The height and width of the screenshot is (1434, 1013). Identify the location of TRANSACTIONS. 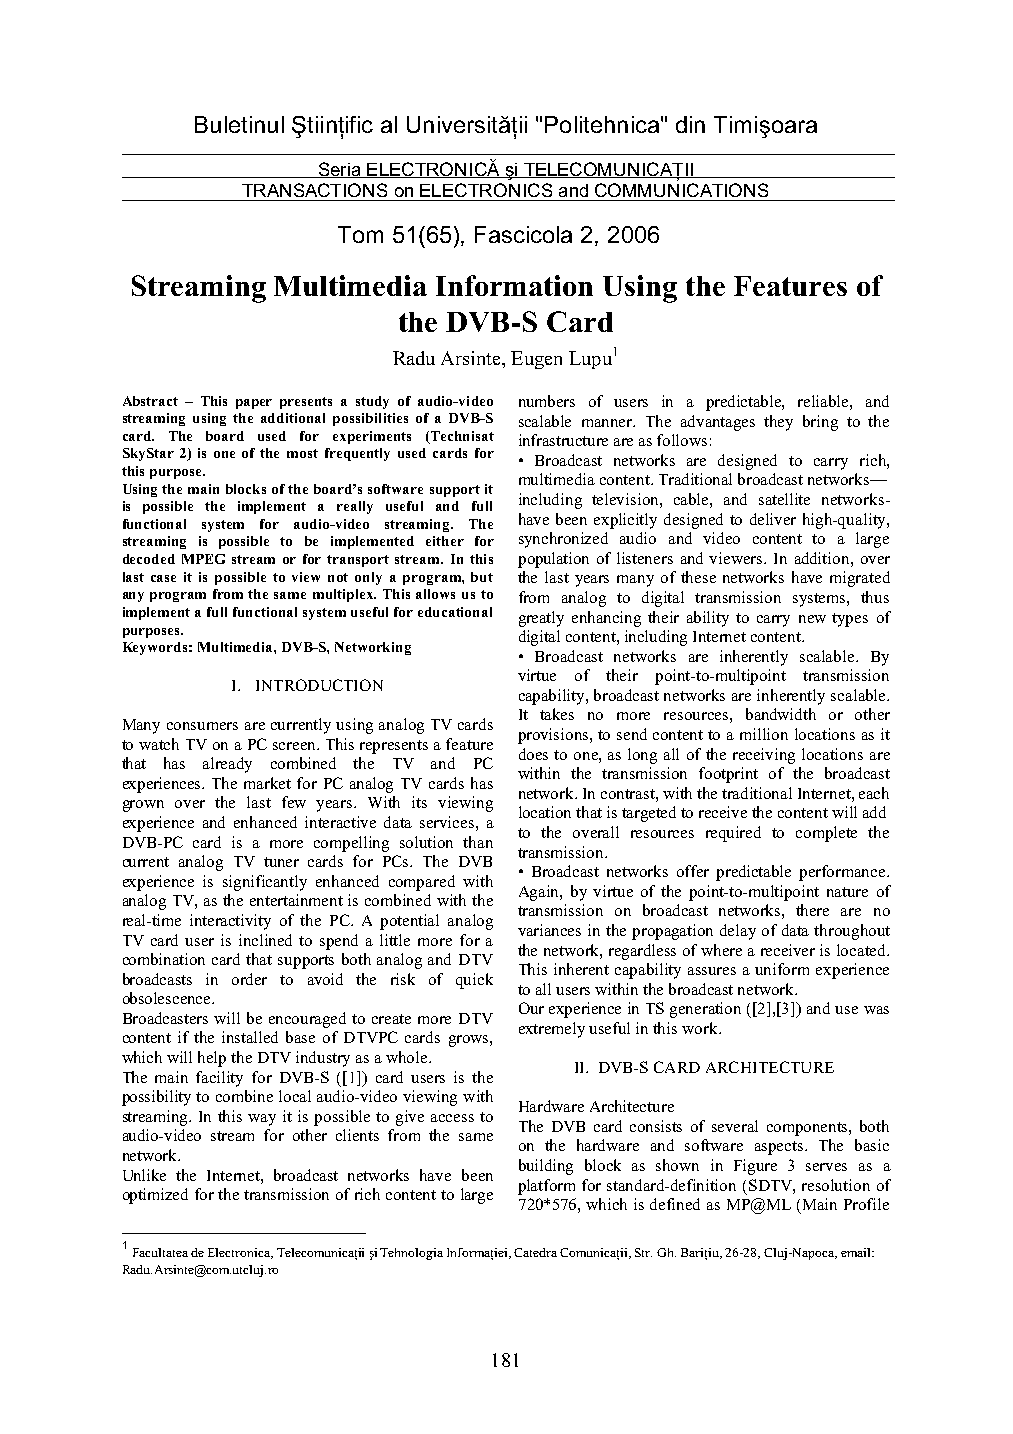
(314, 190).
